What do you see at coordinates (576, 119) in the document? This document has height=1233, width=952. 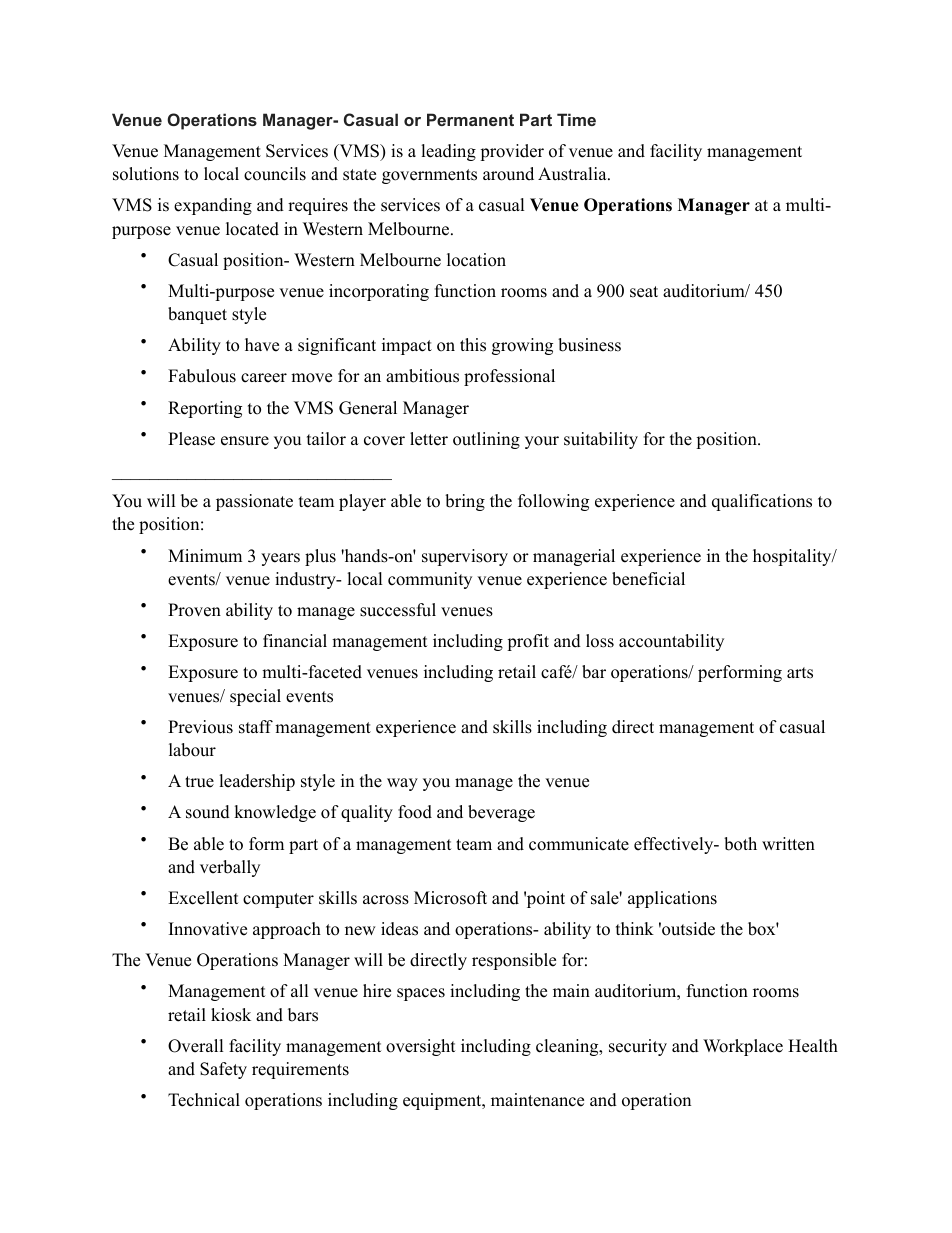 I see `Time` at bounding box center [576, 119].
